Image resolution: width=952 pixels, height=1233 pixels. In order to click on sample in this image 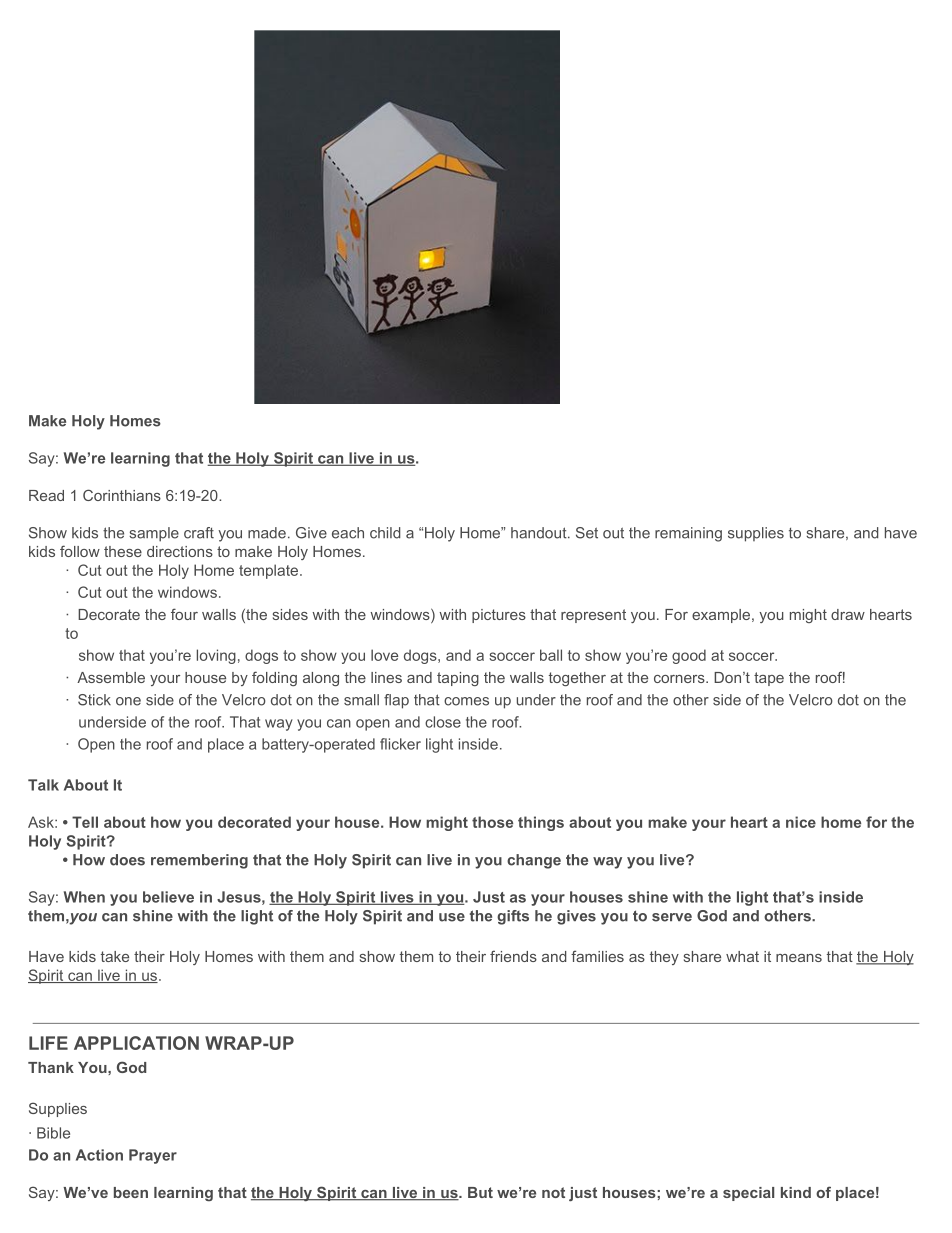, I will do `click(154, 534)`.
